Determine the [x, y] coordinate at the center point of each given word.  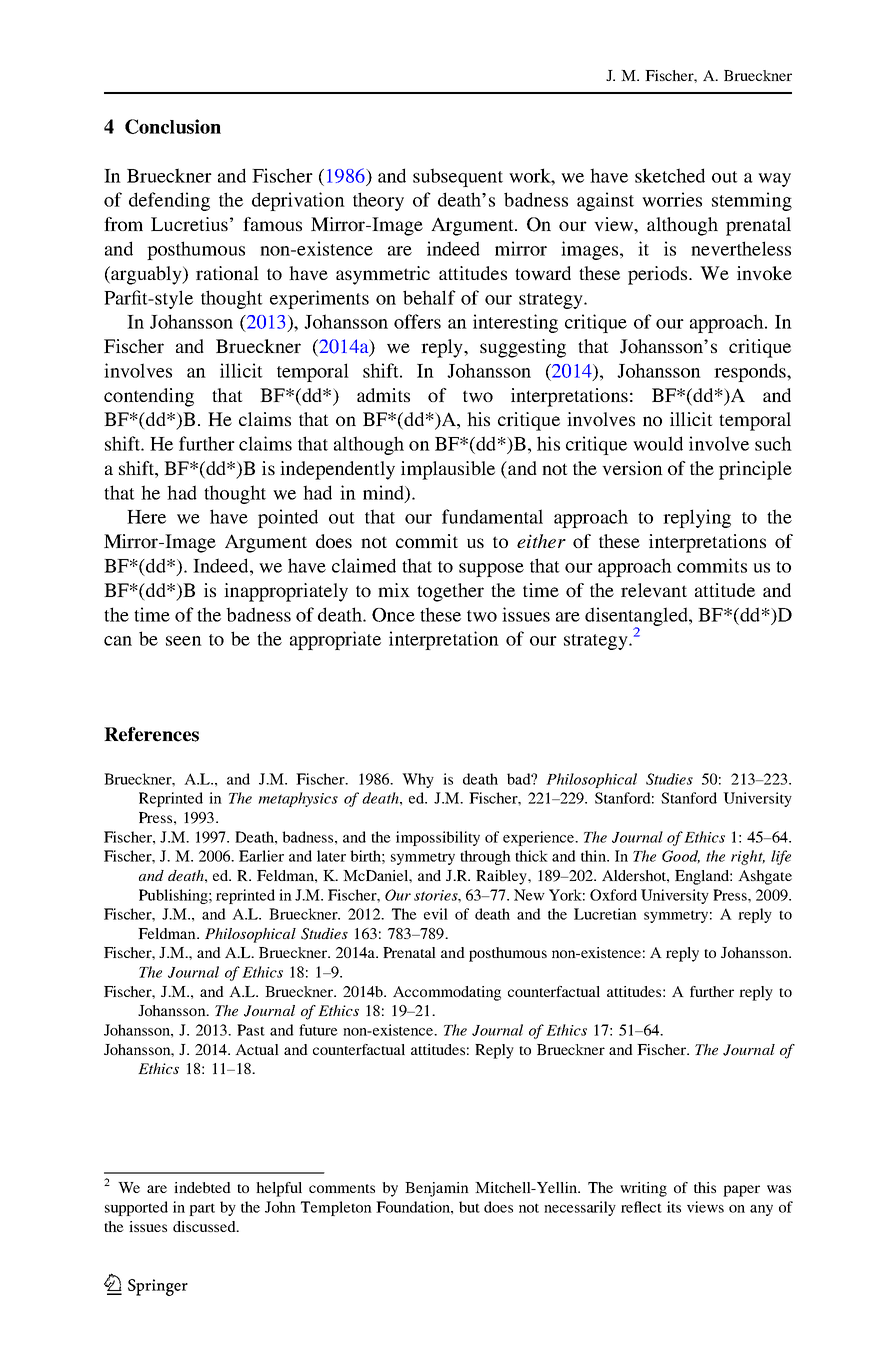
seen [184, 641]
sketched [670, 175]
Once [393, 615]
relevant [654, 590]
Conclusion [173, 126]
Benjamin [437, 1189]
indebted [202, 1187]
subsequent [458, 177]
